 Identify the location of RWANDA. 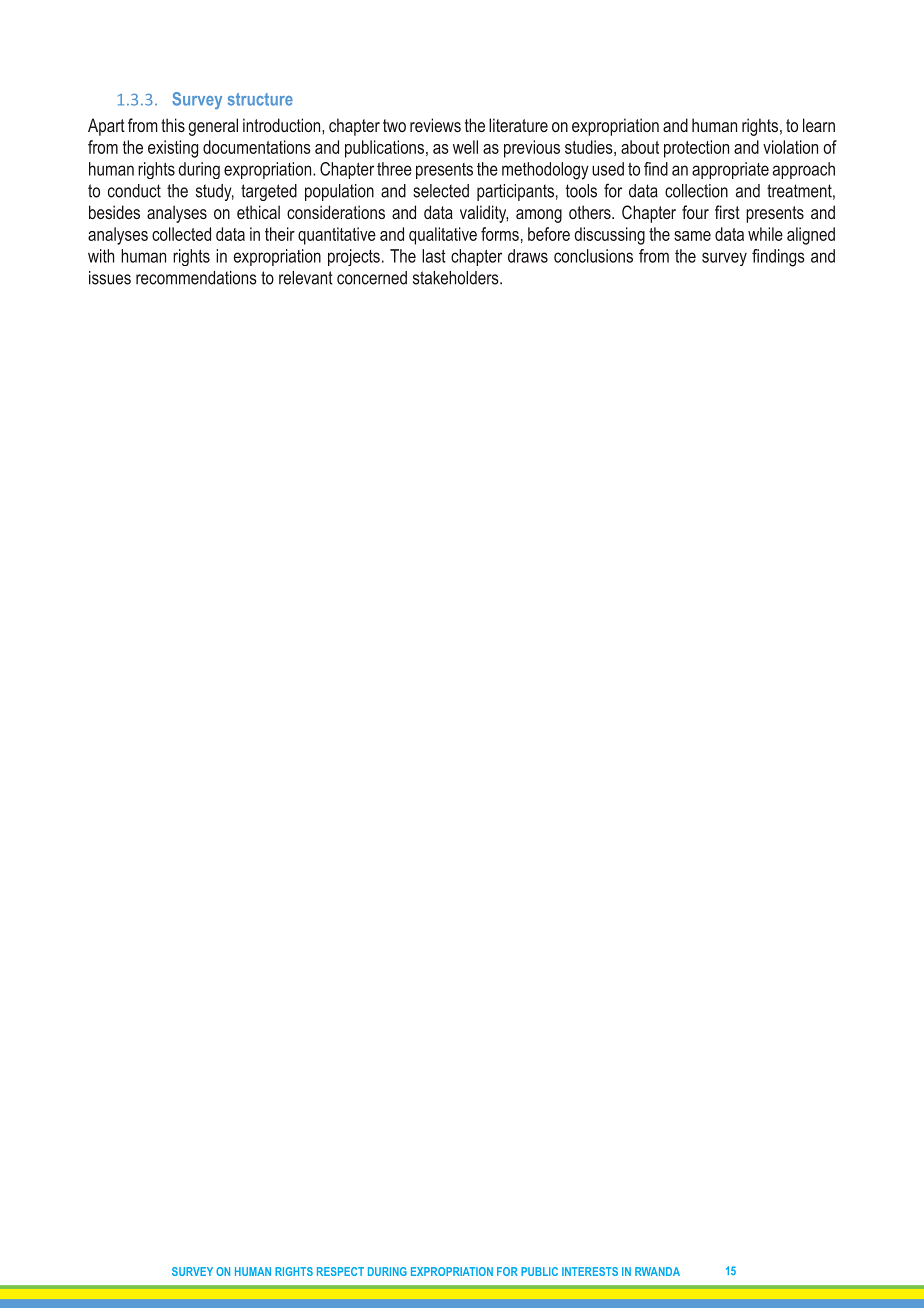
(657, 1271).
